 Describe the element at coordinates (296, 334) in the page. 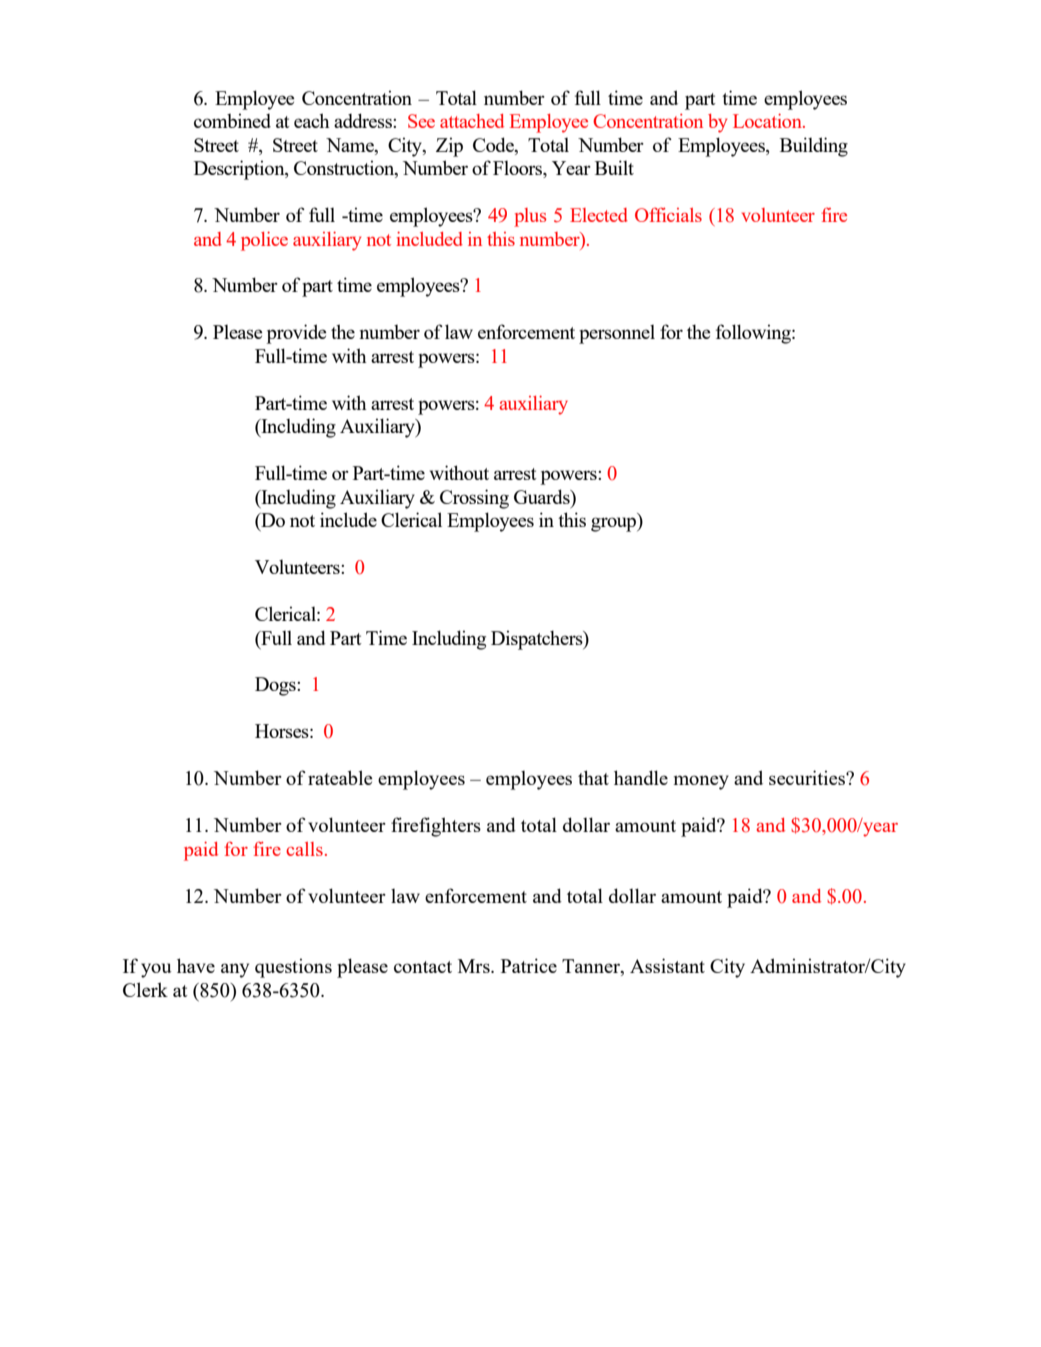

I see `provide` at that location.
